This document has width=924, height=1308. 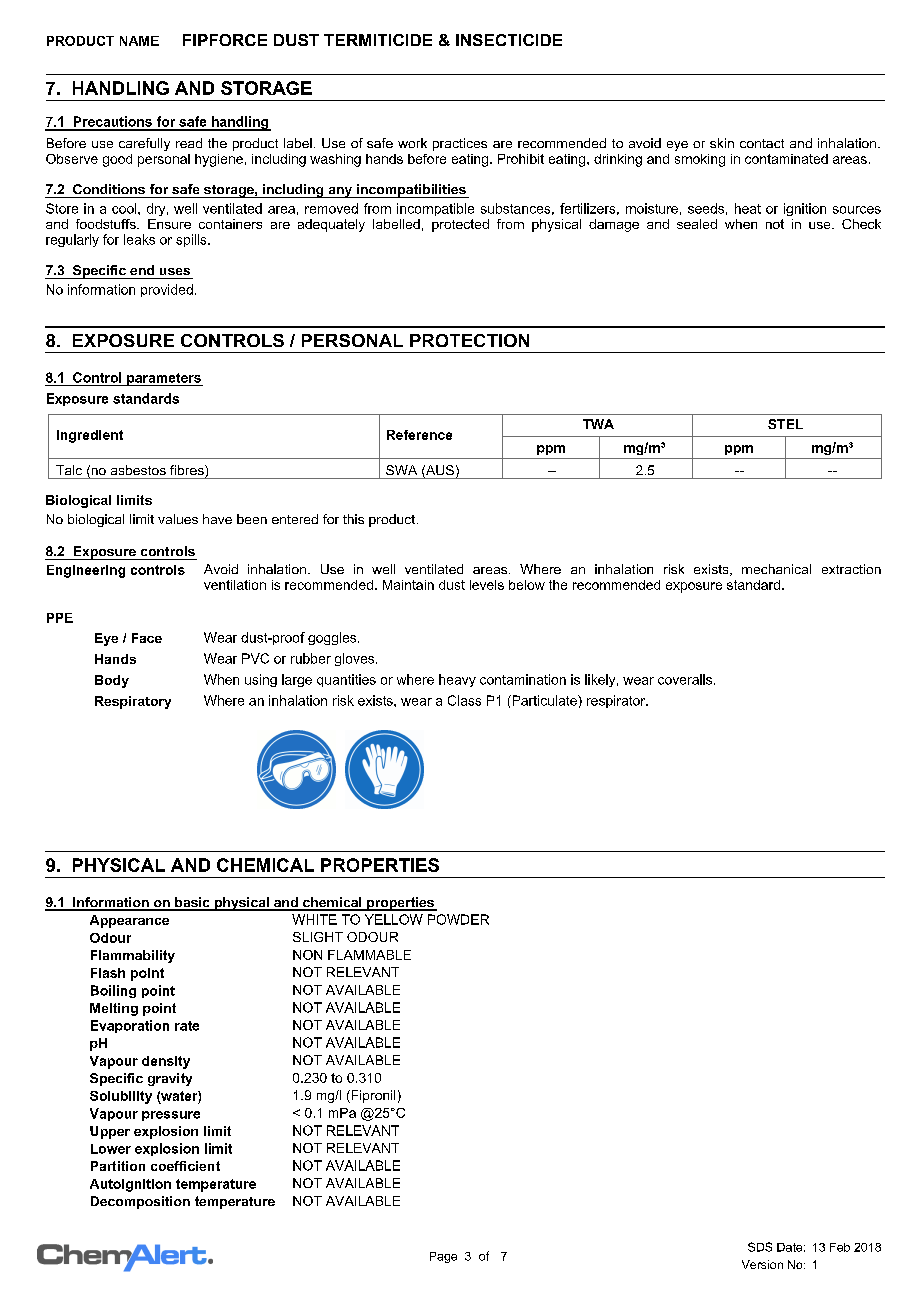 What do you see at coordinates (464, 700) in the document?
I see `Class` at bounding box center [464, 700].
